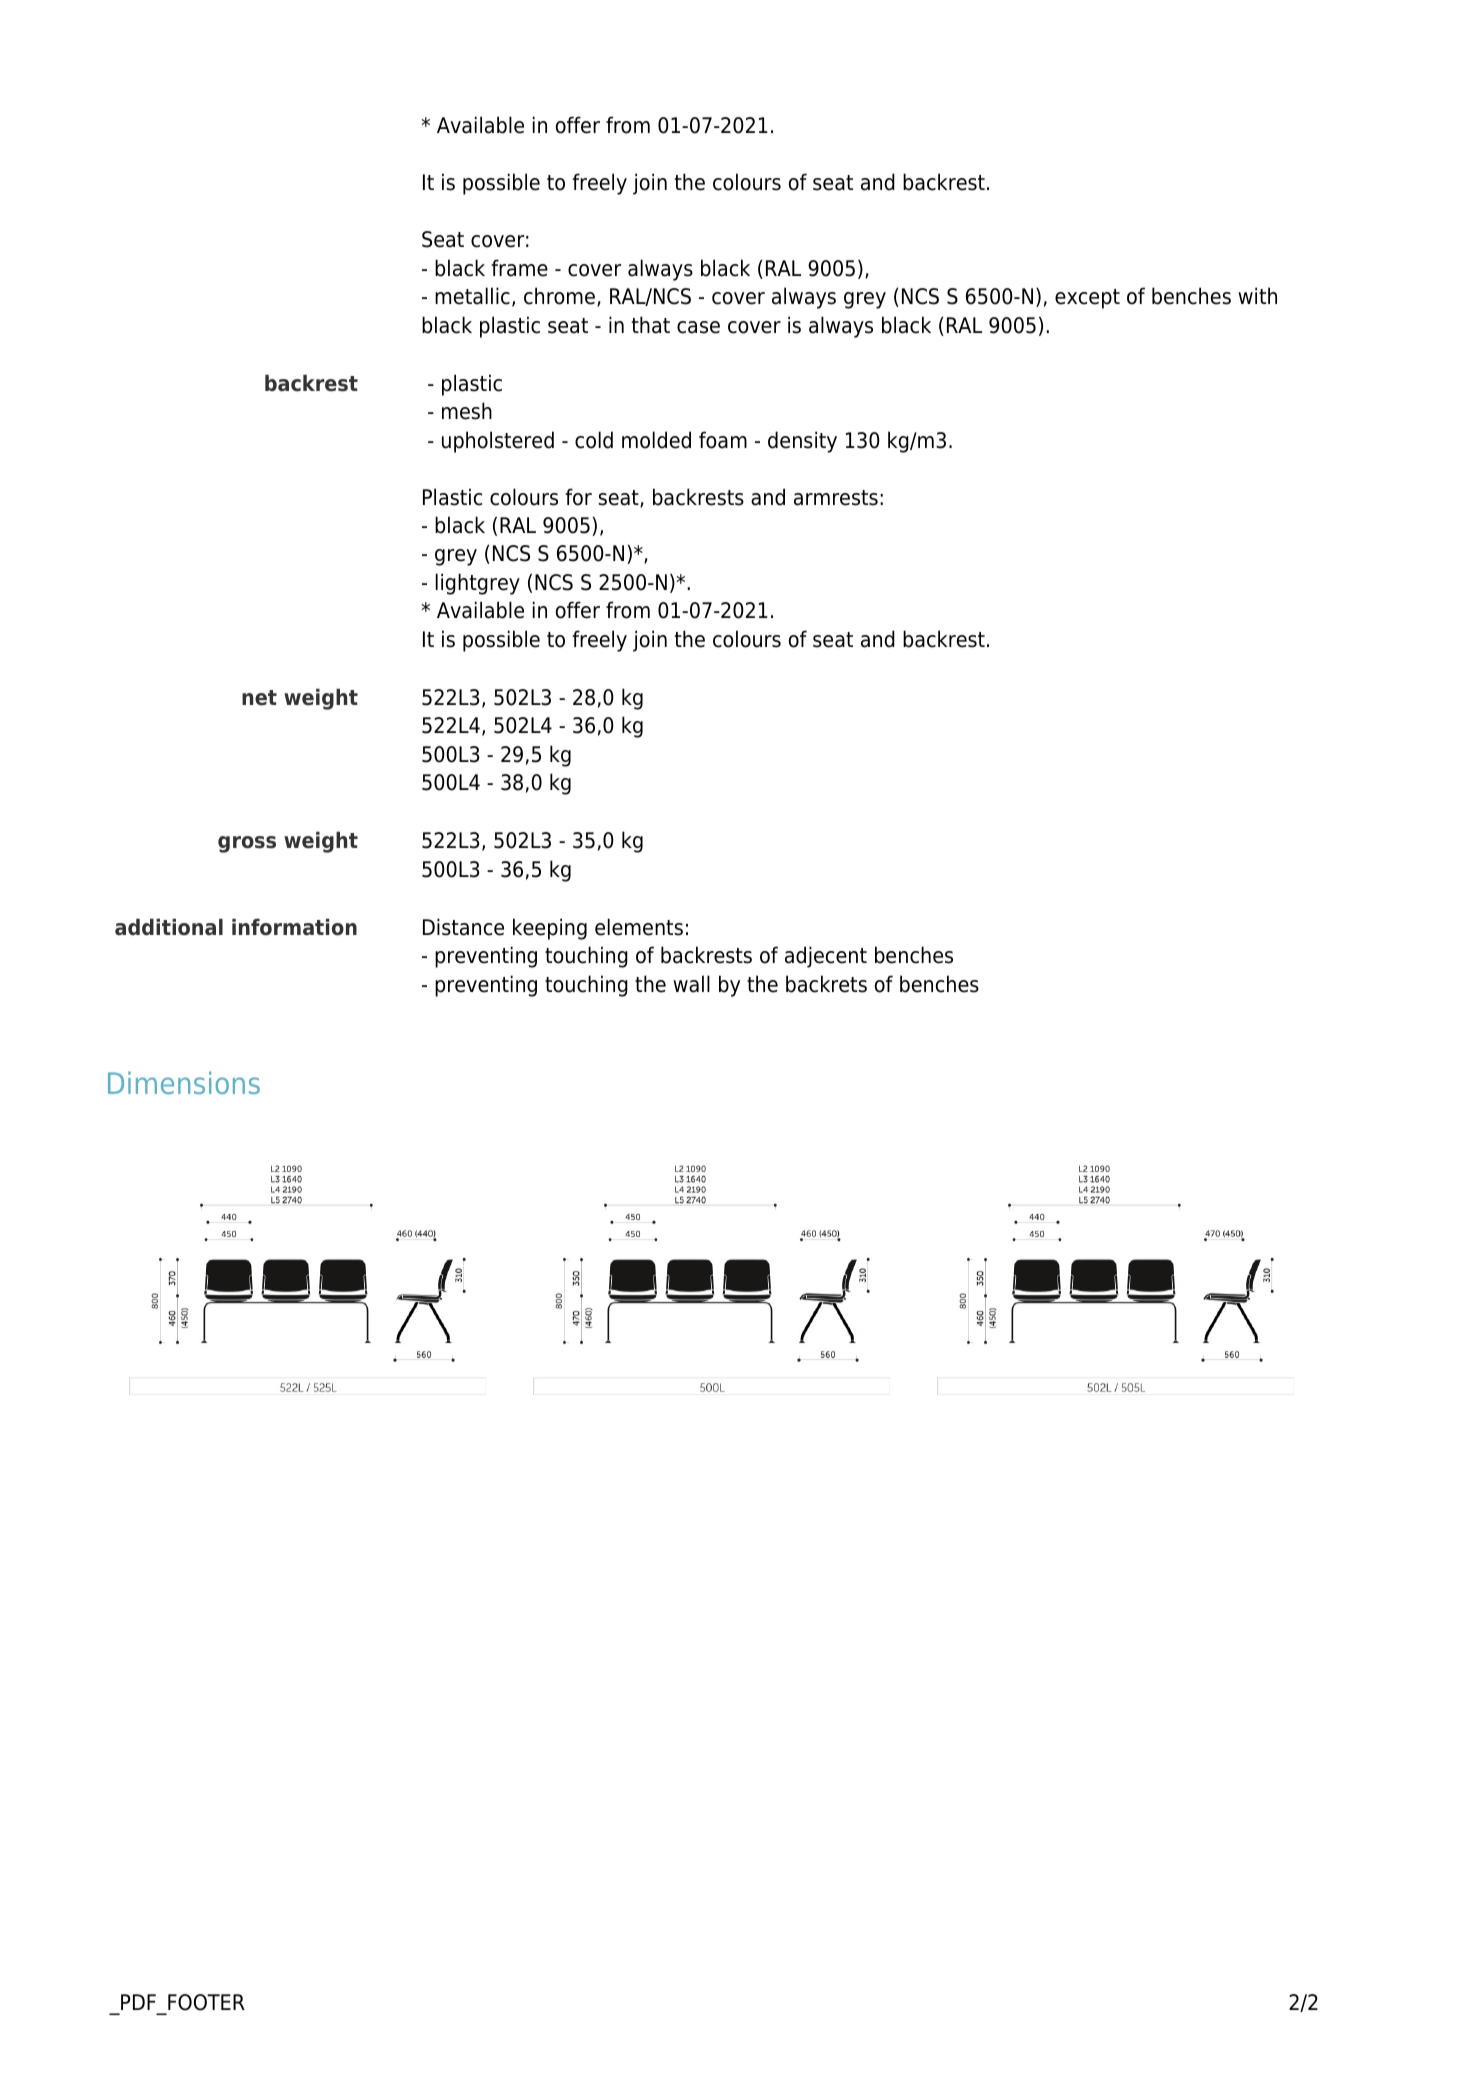 This screenshot has width=1474, height=2084. I want to click on except, so click(1087, 299).
